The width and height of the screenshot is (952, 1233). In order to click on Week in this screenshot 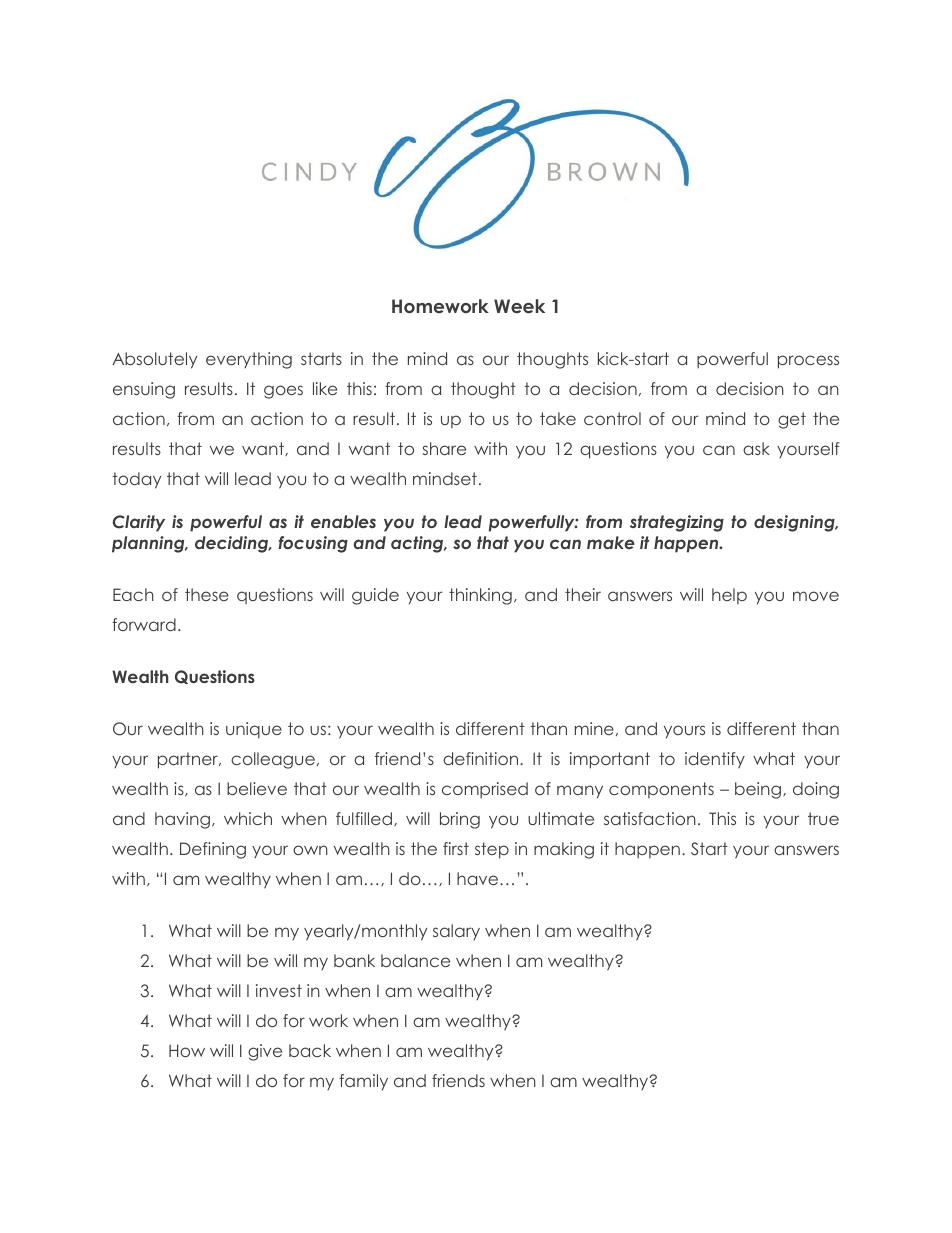, I will do `click(519, 306)`.
